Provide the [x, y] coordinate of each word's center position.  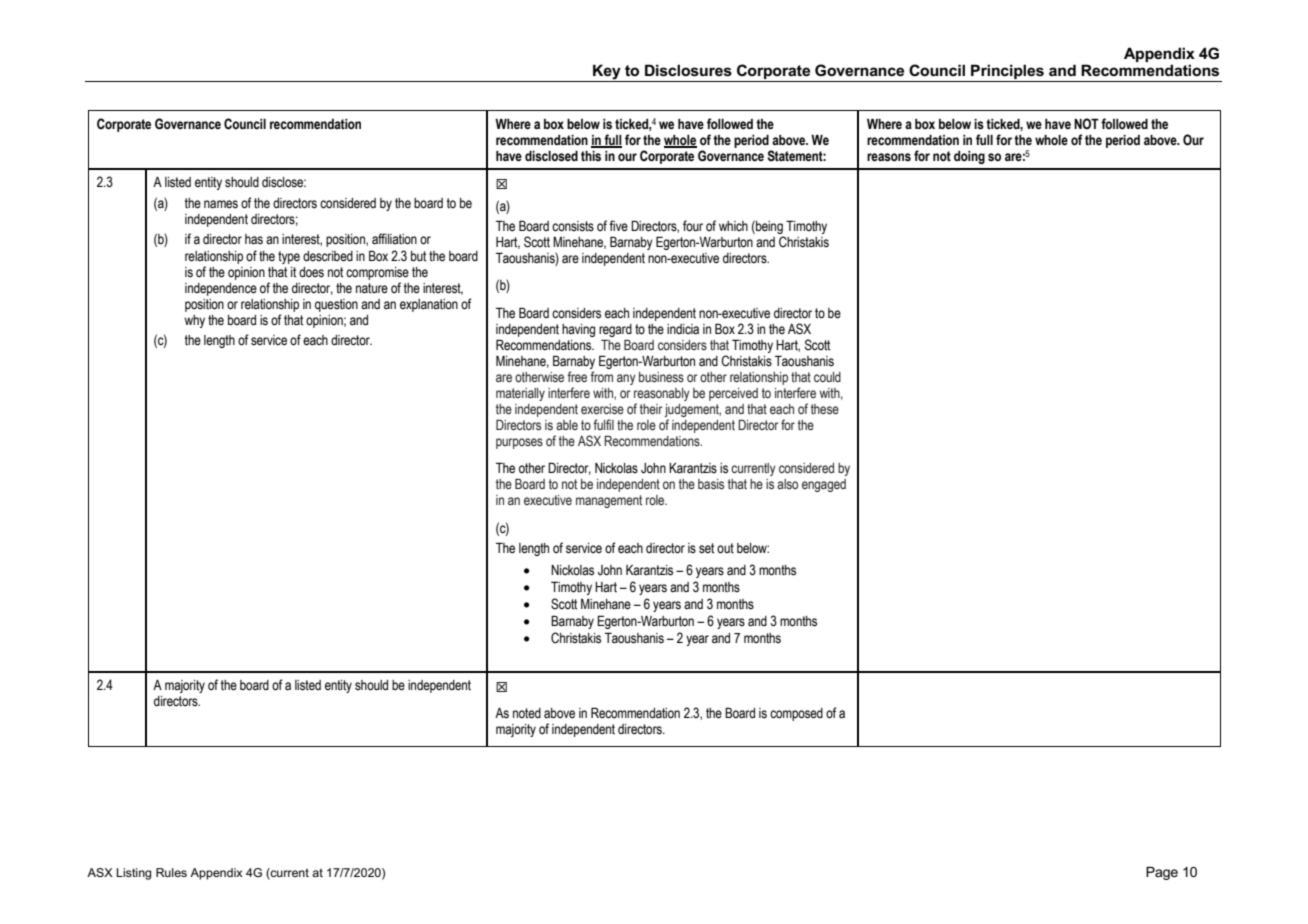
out [725, 548]
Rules [171, 872]
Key [607, 73]
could [827, 377]
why [194, 321]
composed [796, 714]
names [221, 204]
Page [1162, 873]
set [706, 548]
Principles [1007, 73]
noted [527, 713]
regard [615, 330]
